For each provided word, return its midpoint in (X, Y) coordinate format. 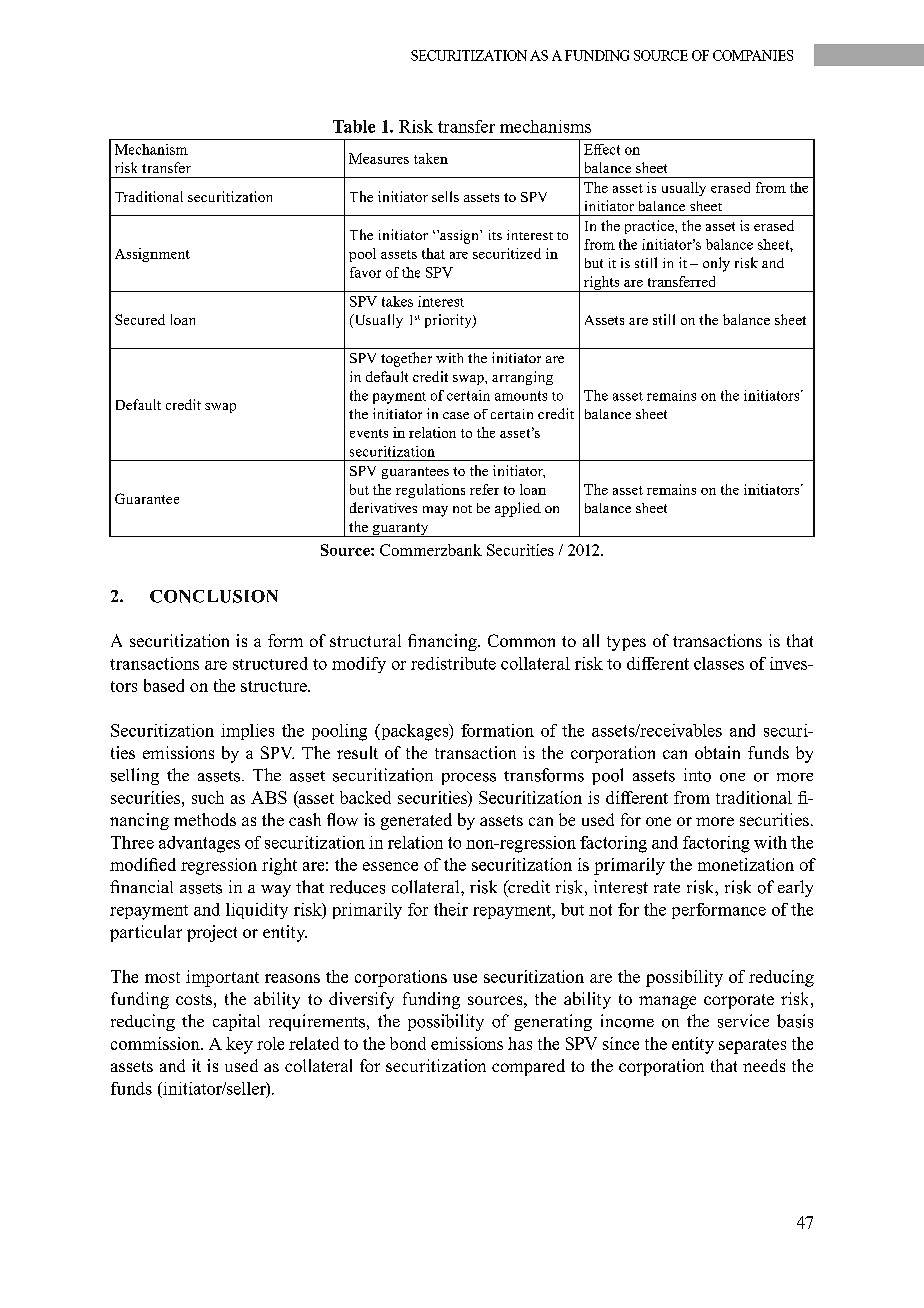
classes (719, 663)
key (239, 1045)
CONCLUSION (214, 596)
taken (431, 158)
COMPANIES (753, 55)
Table (354, 126)
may (435, 511)
